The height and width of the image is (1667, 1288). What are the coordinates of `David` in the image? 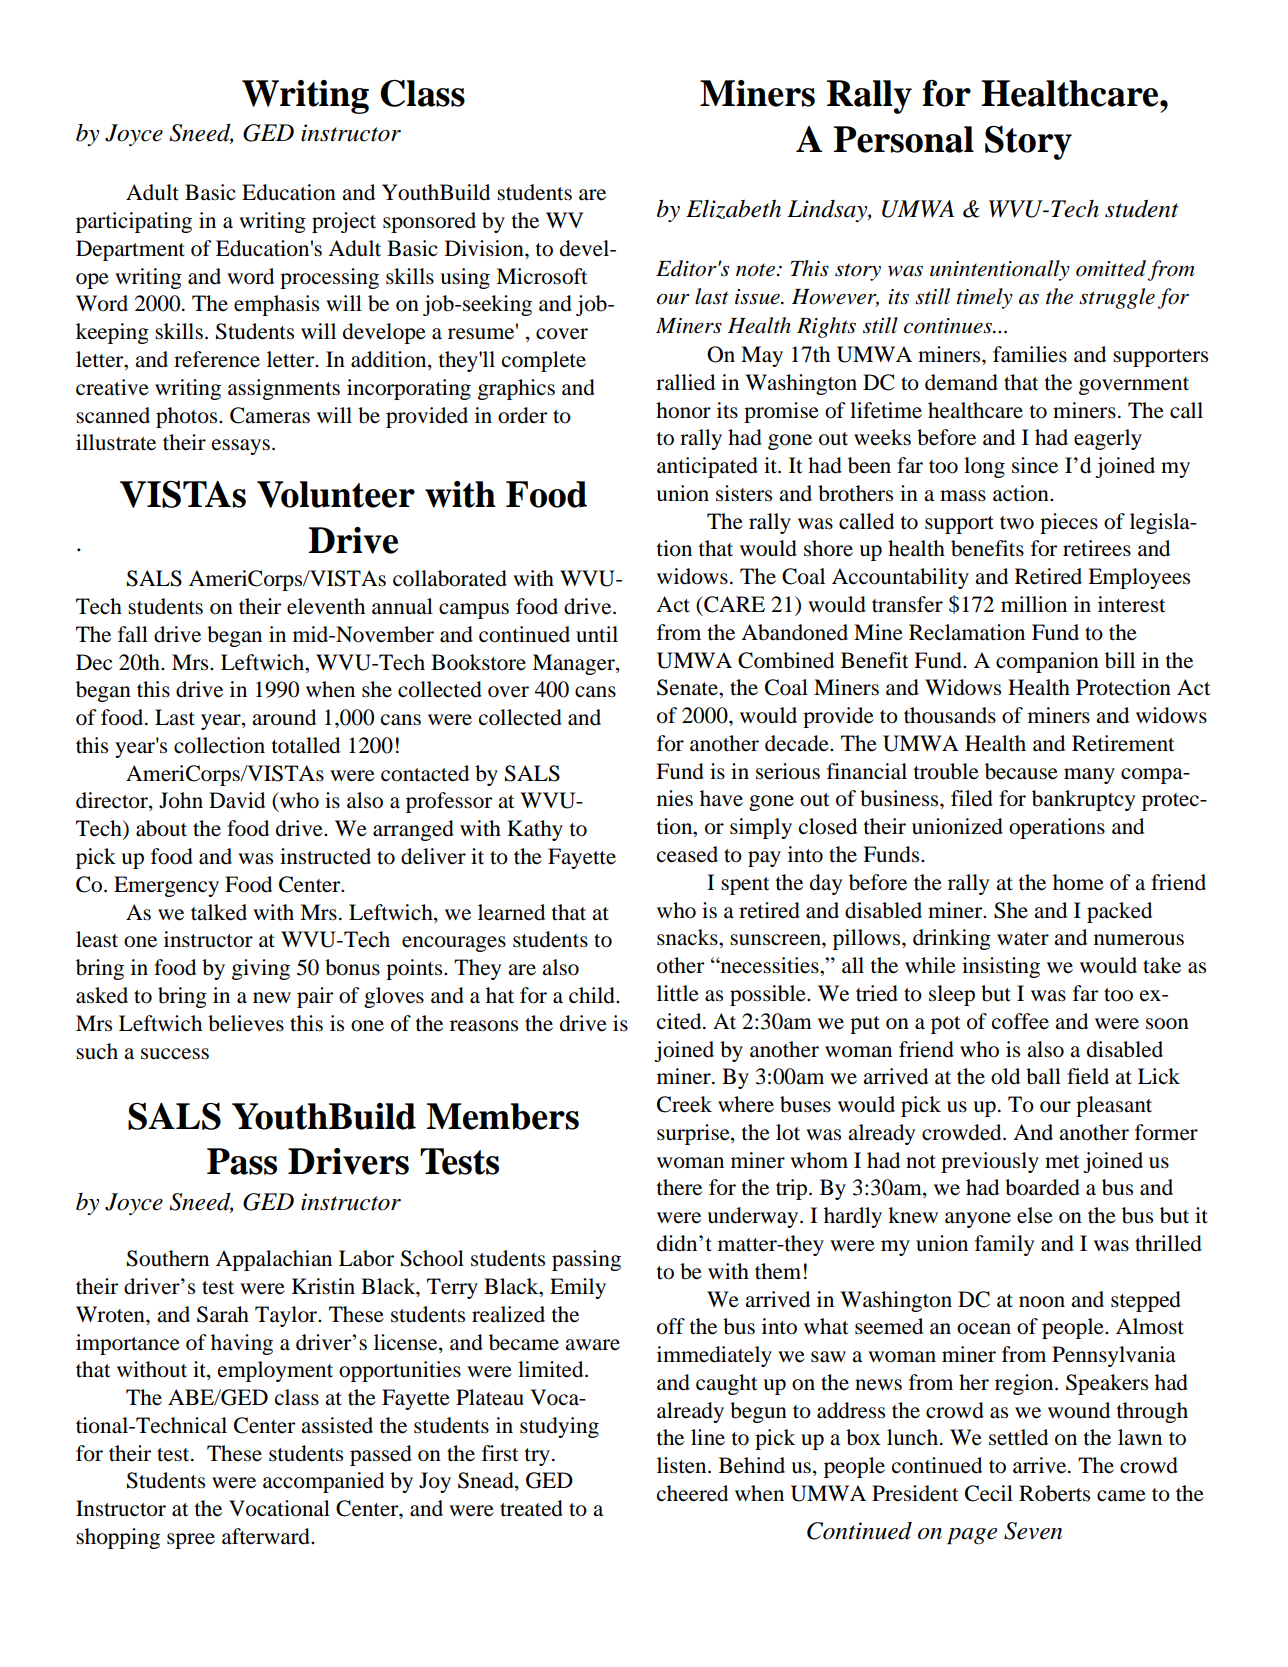 It's located at (237, 800).
